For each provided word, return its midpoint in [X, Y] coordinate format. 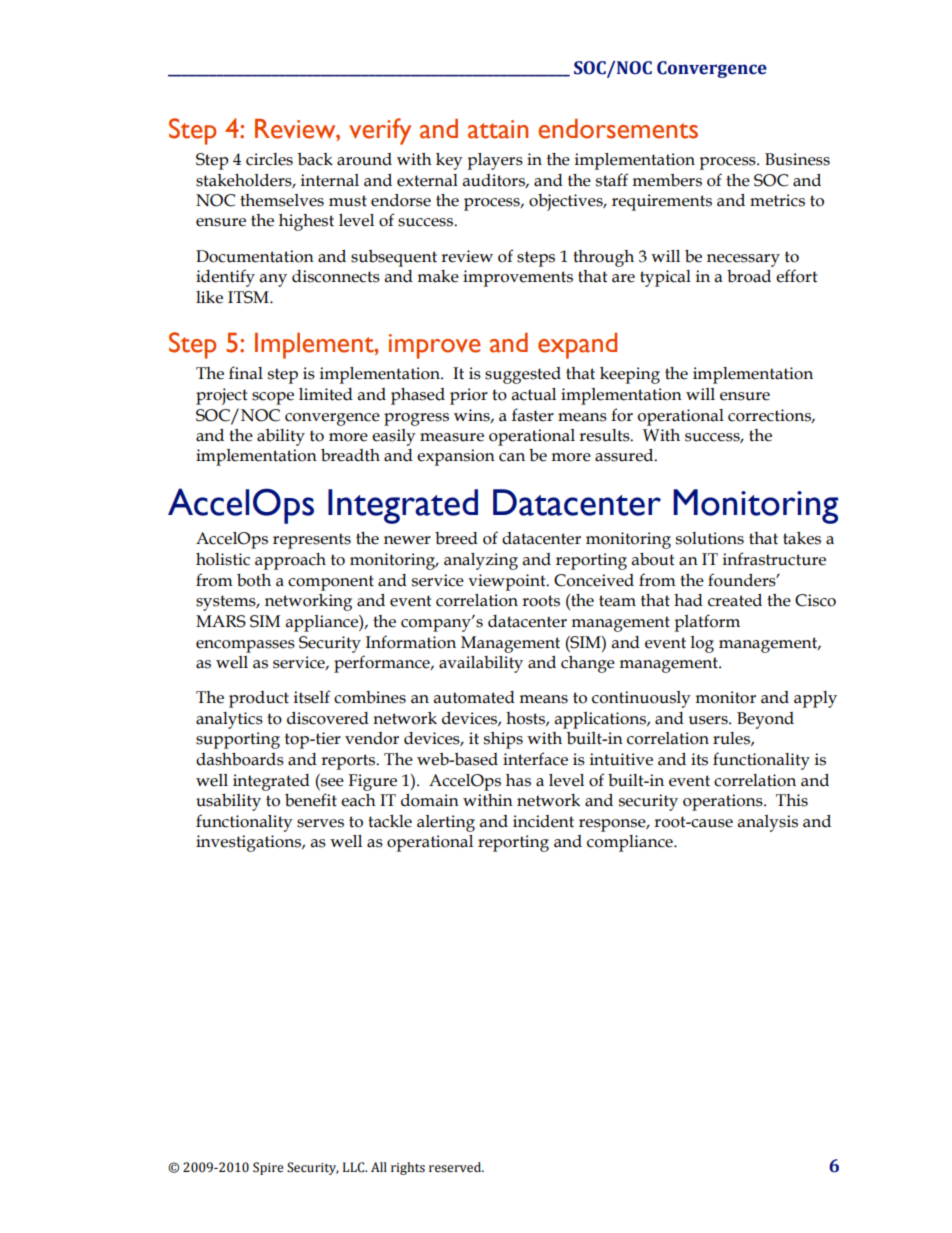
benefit [311, 800]
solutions [710, 538]
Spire [268, 1168]
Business [797, 159]
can [512, 457]
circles [269, 159]
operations [724, 802]
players [495, 161]
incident [543, 821]
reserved [456, 1167]
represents [312, 541]
